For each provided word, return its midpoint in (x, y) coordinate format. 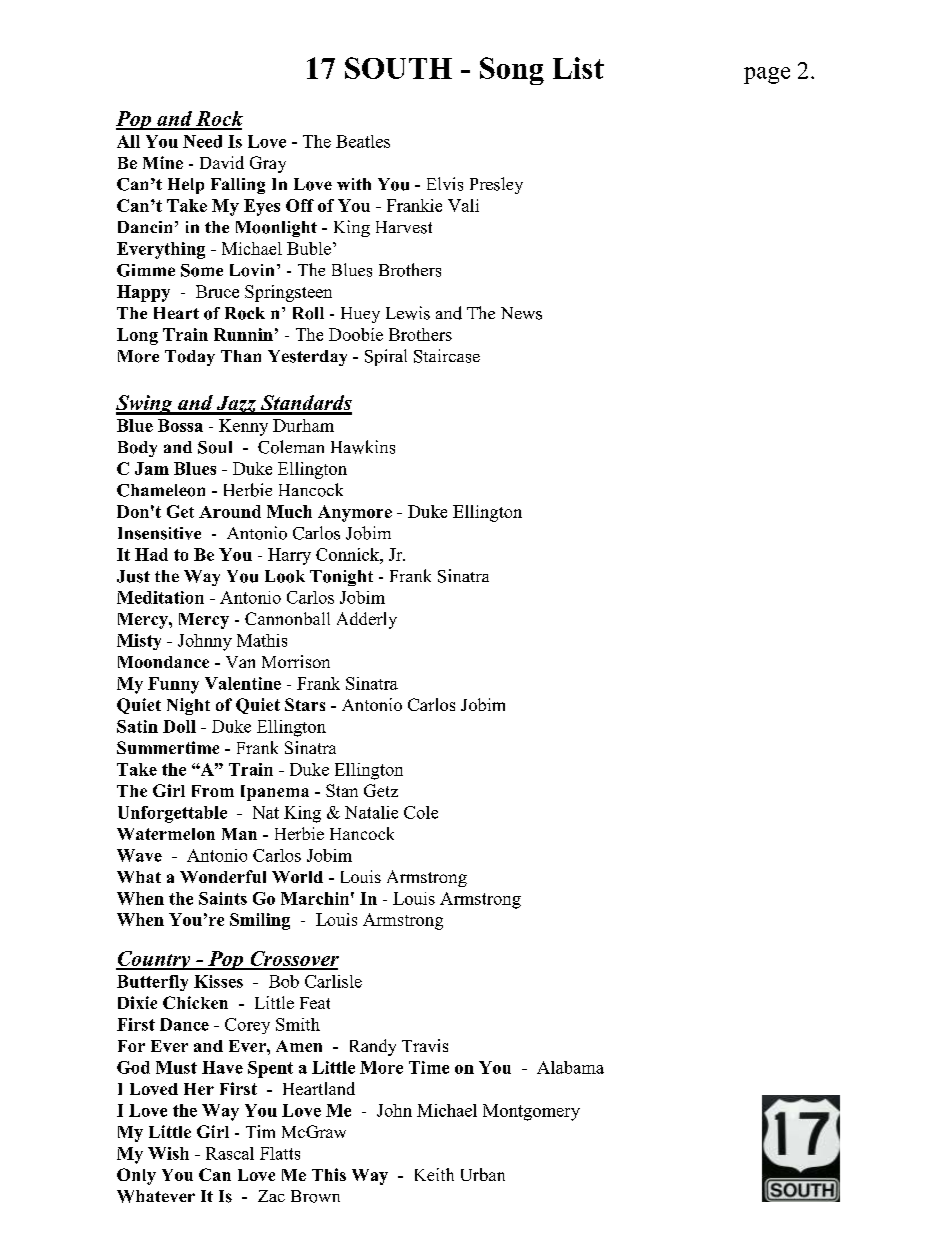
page (767, 75)
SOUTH (398, 68)
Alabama (570, 1067)
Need (202, 141)
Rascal (230, 1153)
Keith (434, 1174)
